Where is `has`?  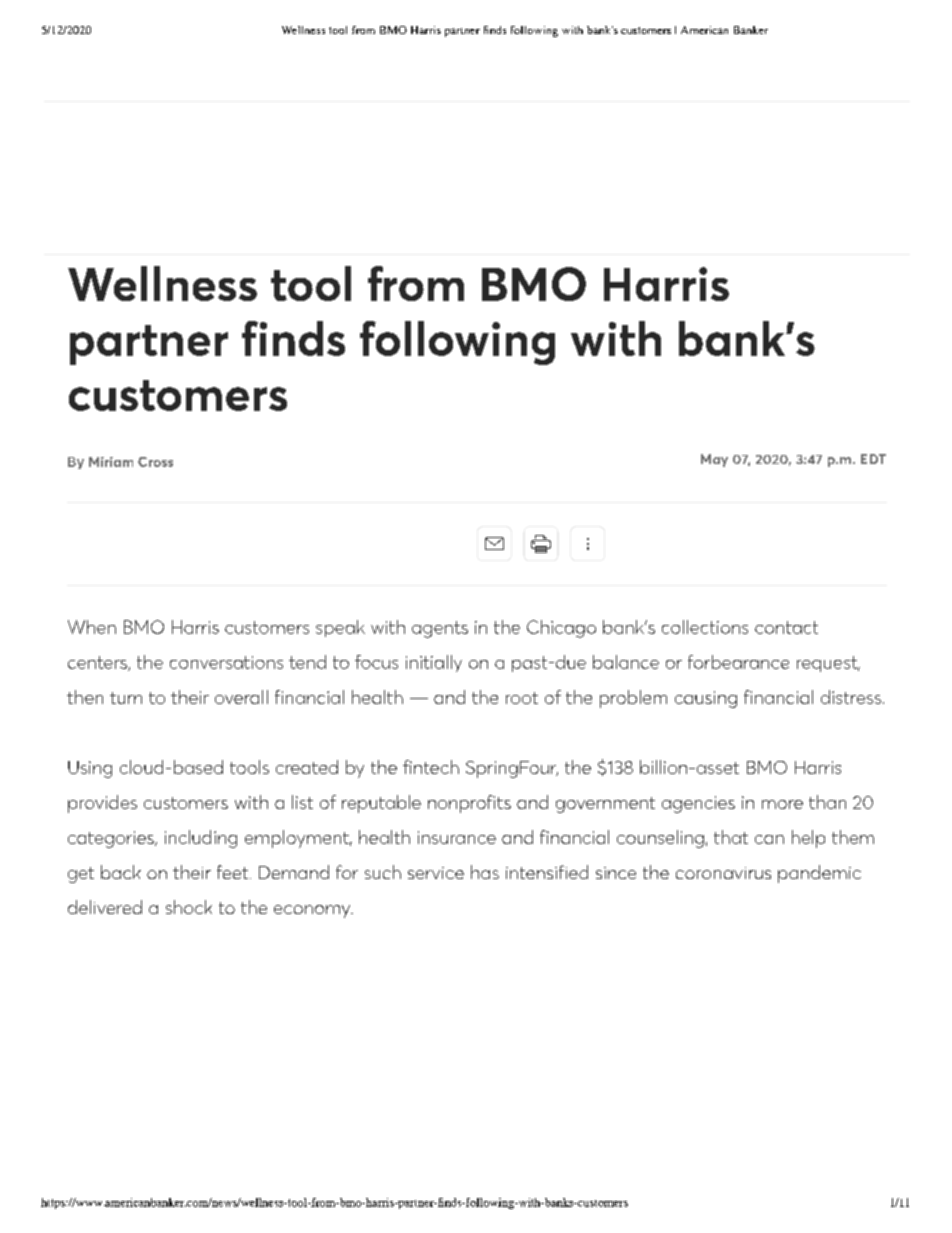 has is located at coordinates (485, 872).
